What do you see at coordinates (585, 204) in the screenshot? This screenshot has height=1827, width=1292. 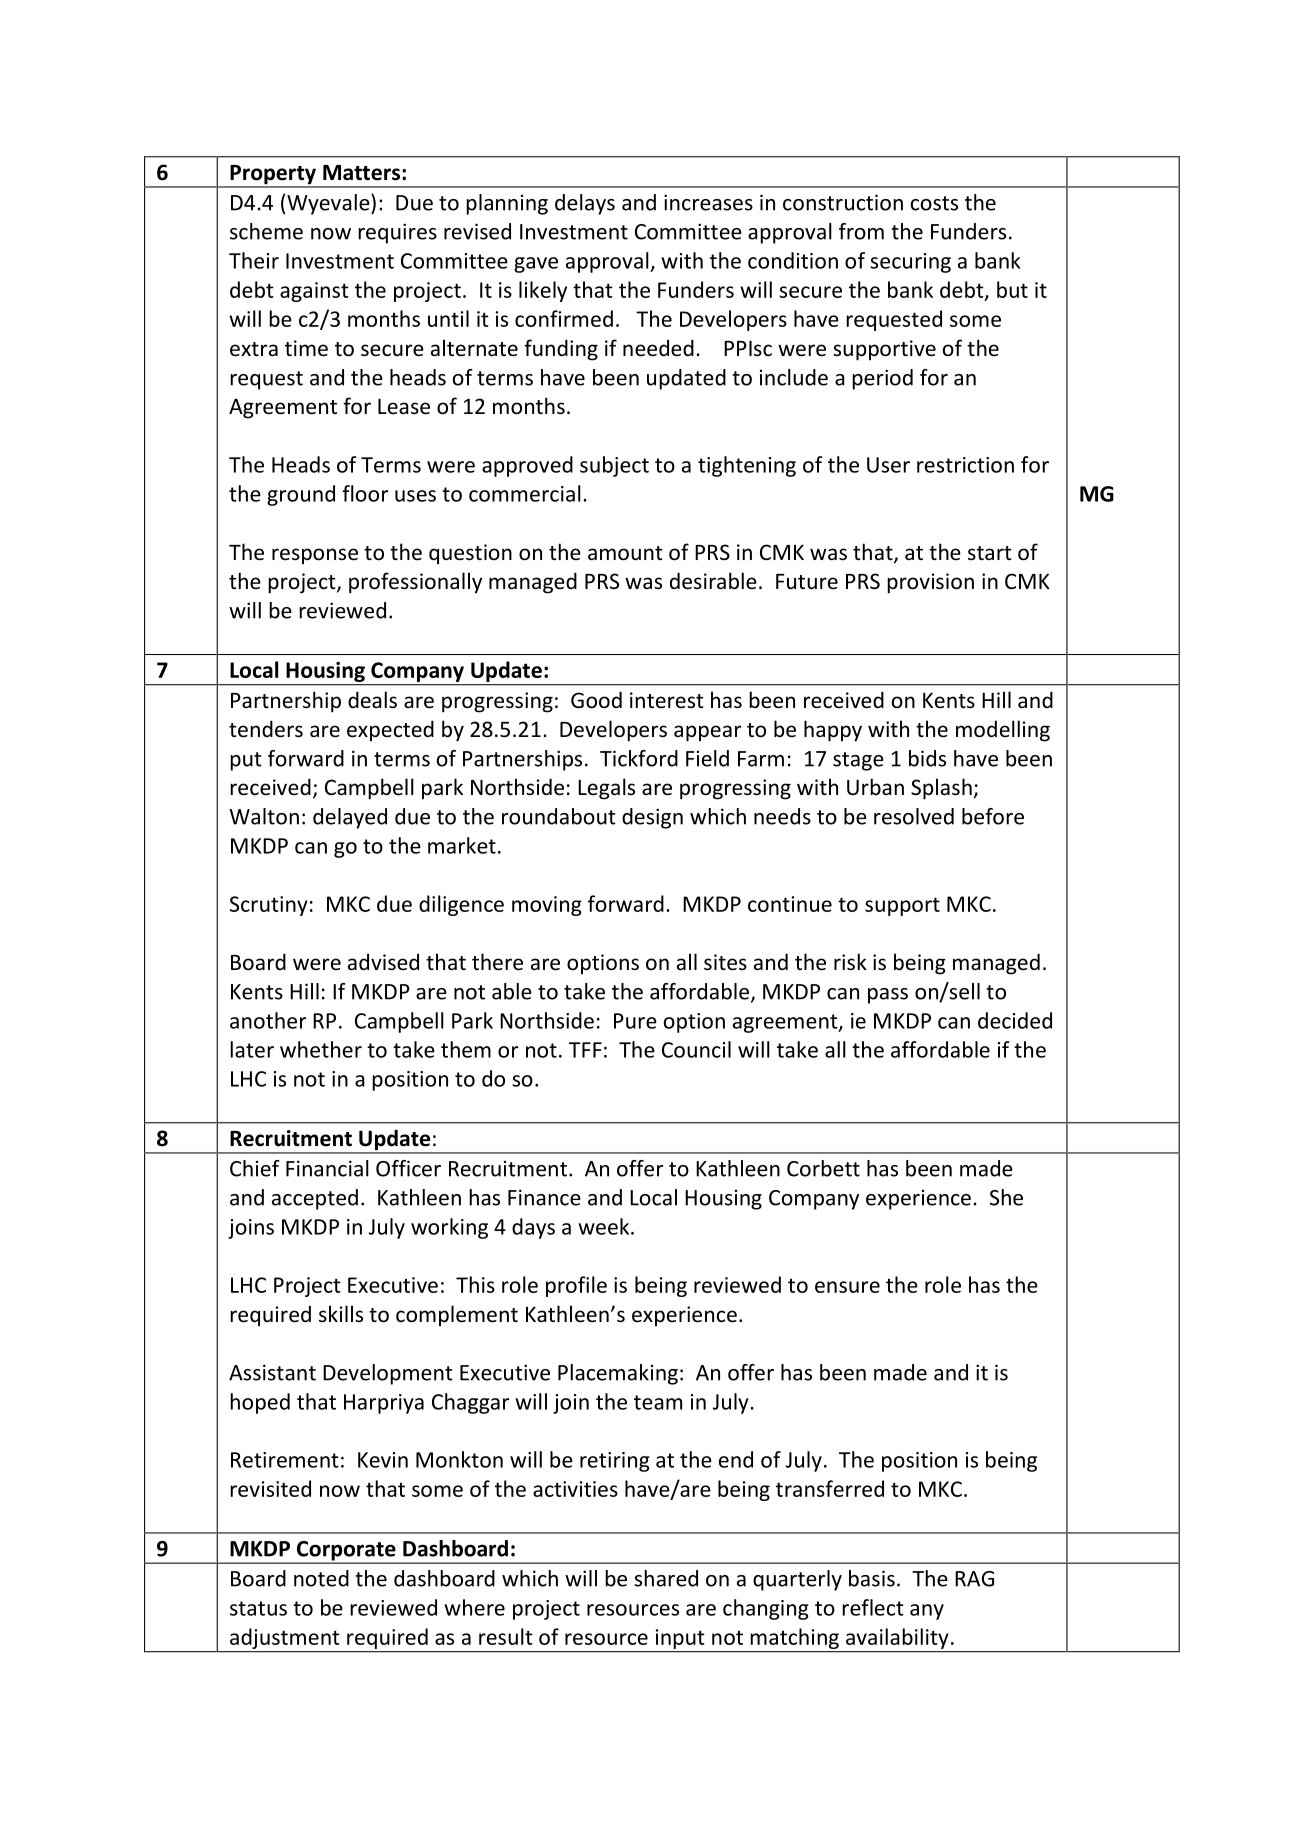 I see `delays` at bounding box center [585, 204].
